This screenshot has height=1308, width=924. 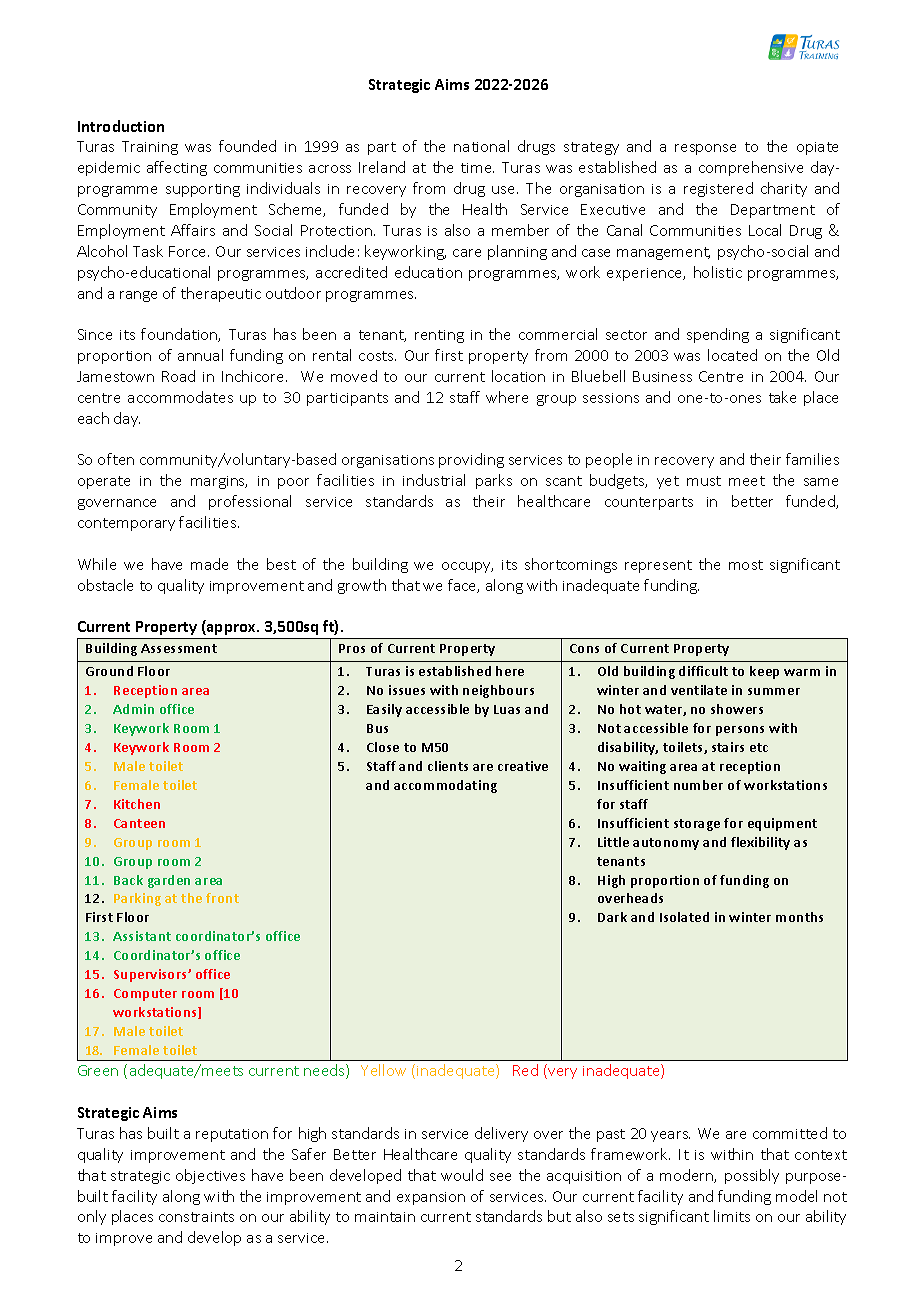 I want to click on would, so click(x=462, y=1175).
